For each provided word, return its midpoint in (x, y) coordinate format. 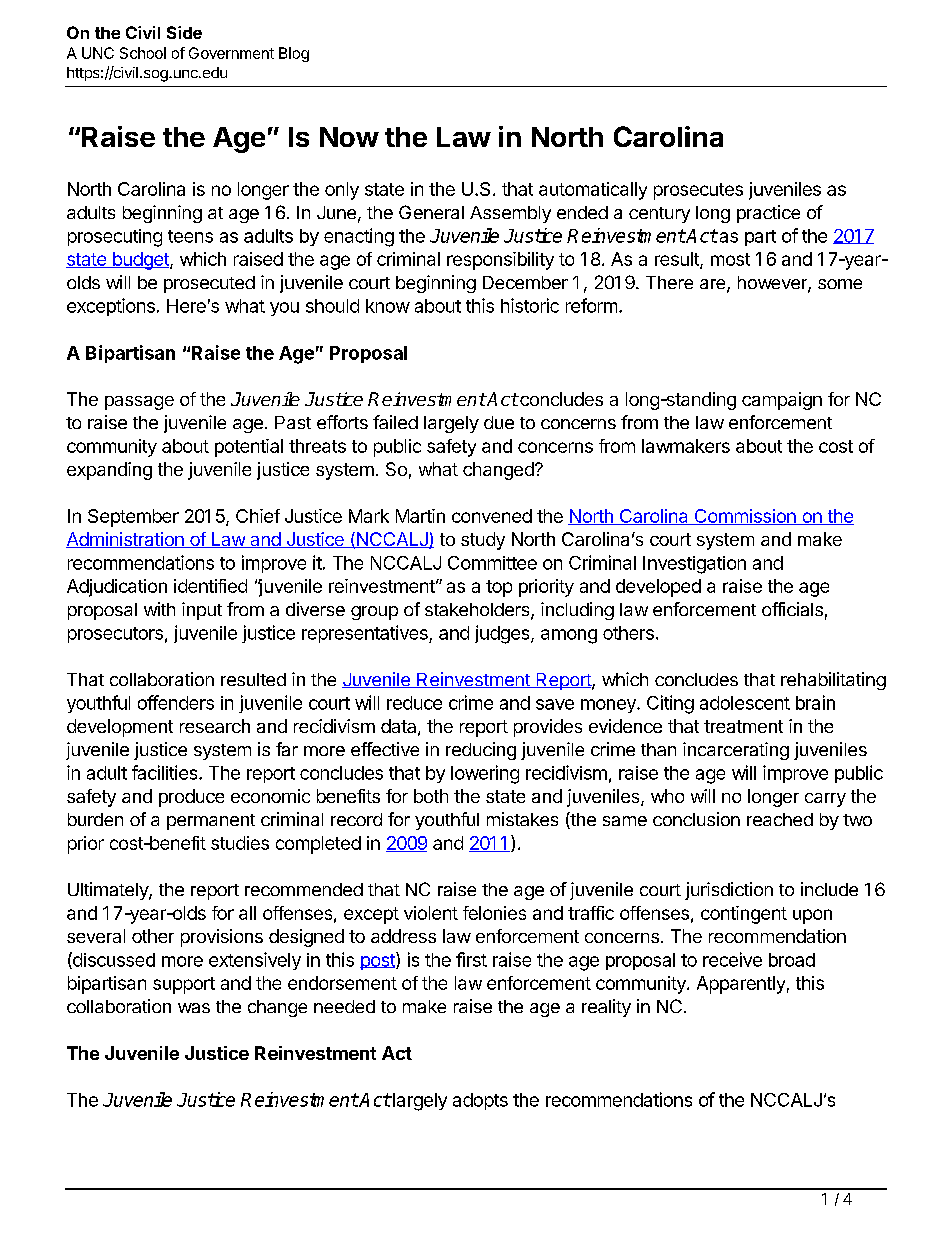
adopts (480, 1101)
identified (210, 586)
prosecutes (698, 191)
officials (792, 609)
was (194, 1008)
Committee (492, 563)
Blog (294, 54)
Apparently (741, 985)
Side (184, 32)
